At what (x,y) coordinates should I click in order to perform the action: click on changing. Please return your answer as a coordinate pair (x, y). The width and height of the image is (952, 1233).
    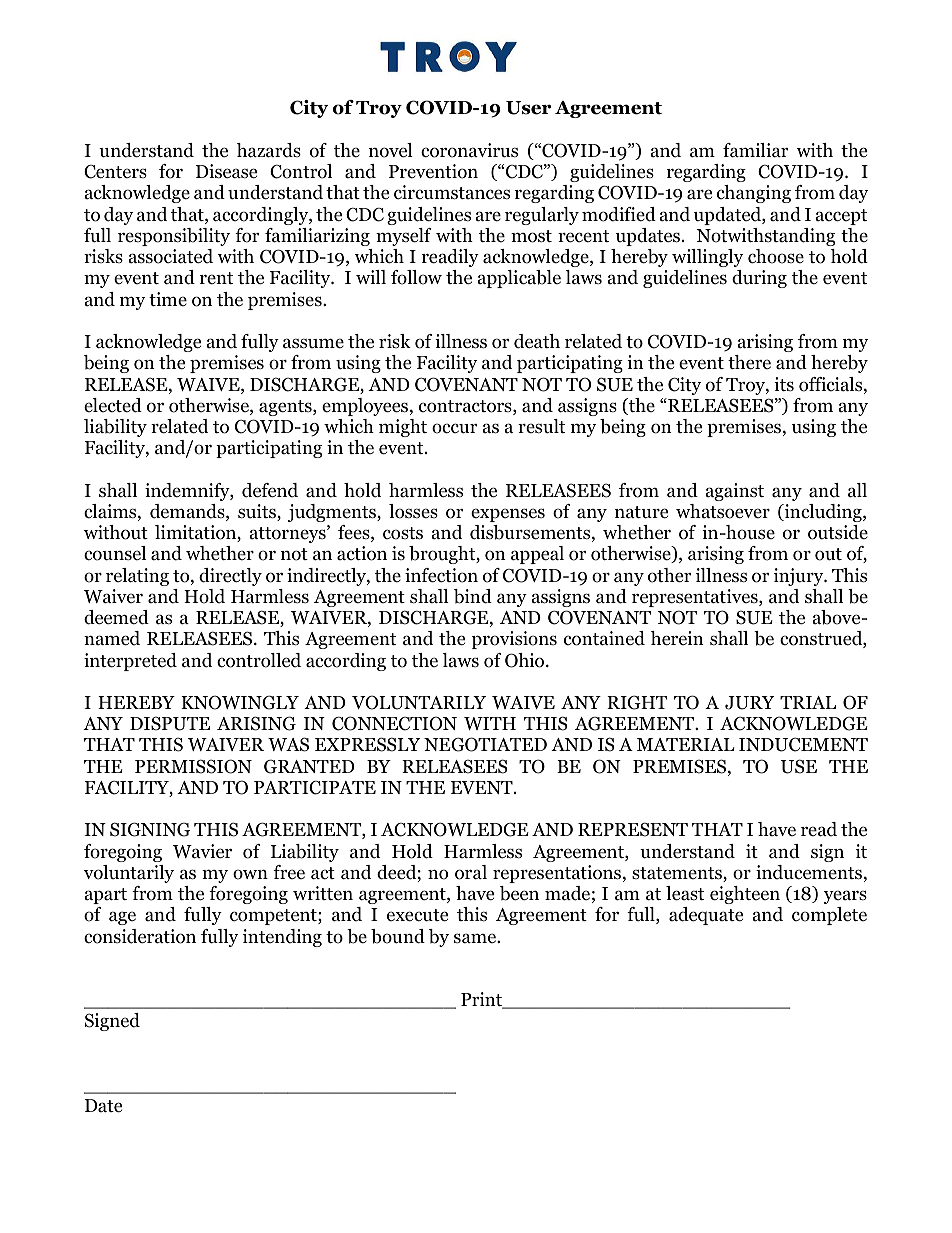
    Looking at the image, I should click on (754, 194).
